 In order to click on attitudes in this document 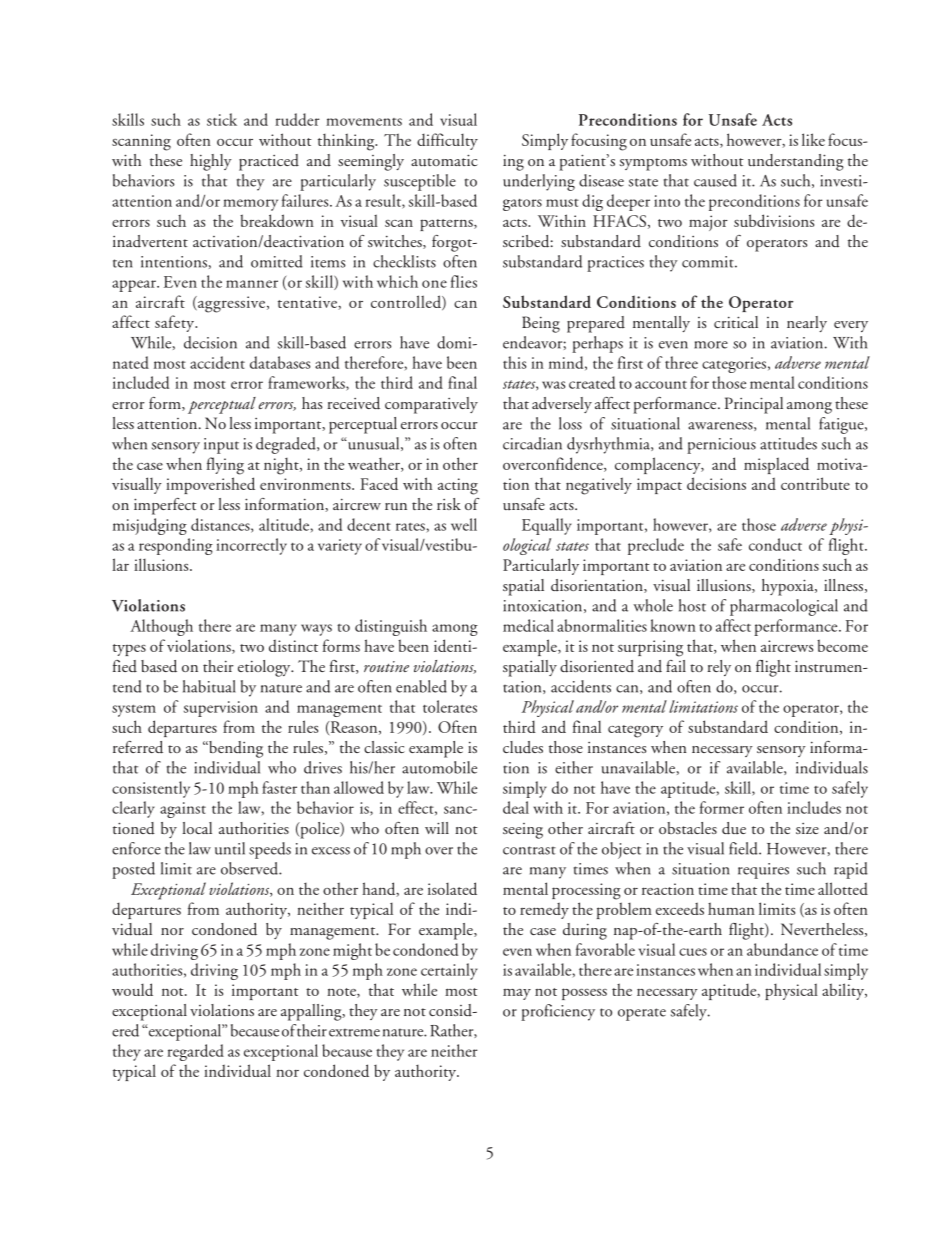, I will do `click(788, 443)`.
